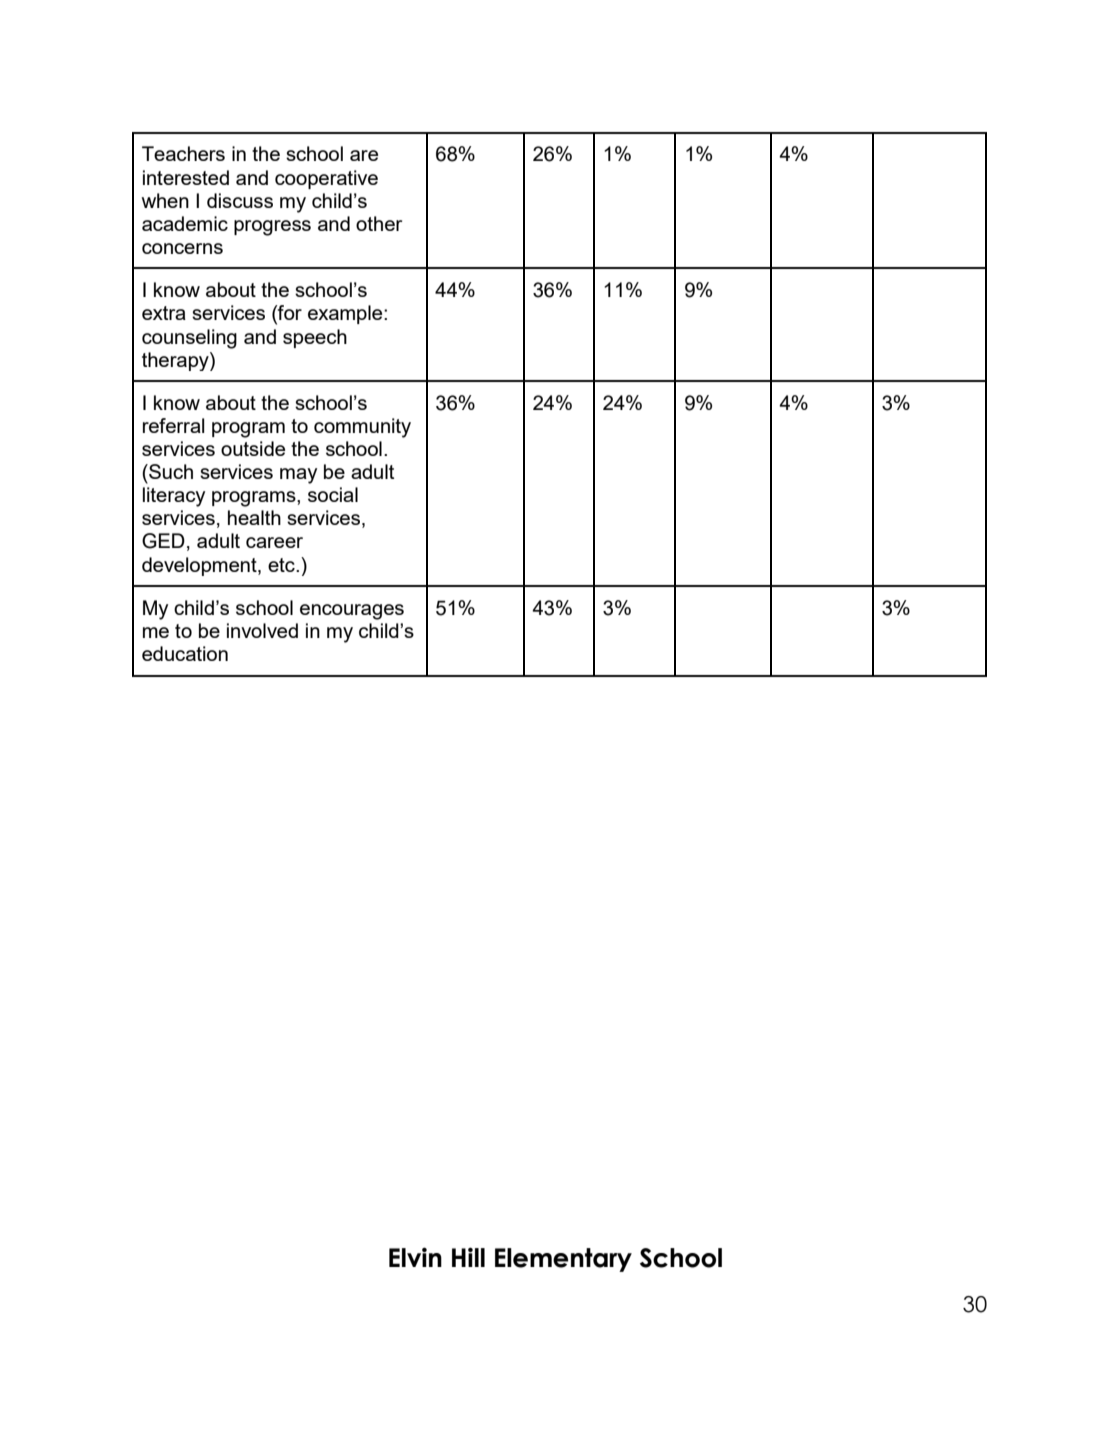 Image resolution: width=1119 pixels, height=1448 pixels. Describe the element at coordinates (468, 1257) in the screenshot. I see `Hill` at that location.
